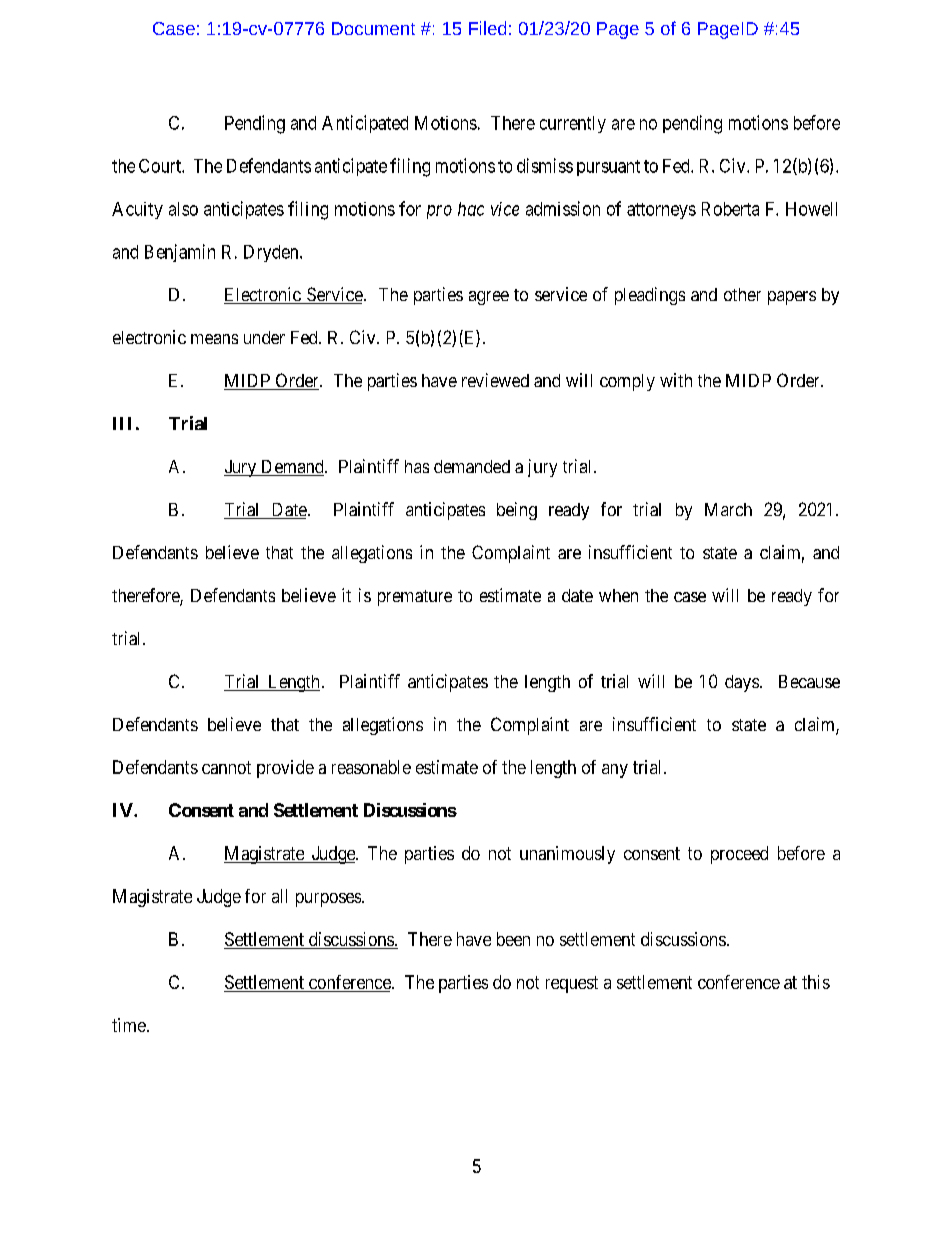 The width and height of the page is (952, 1233). What do you see at coordinates (161, 166) in the page?
I see `Court` at bounding box center [161, 166].
